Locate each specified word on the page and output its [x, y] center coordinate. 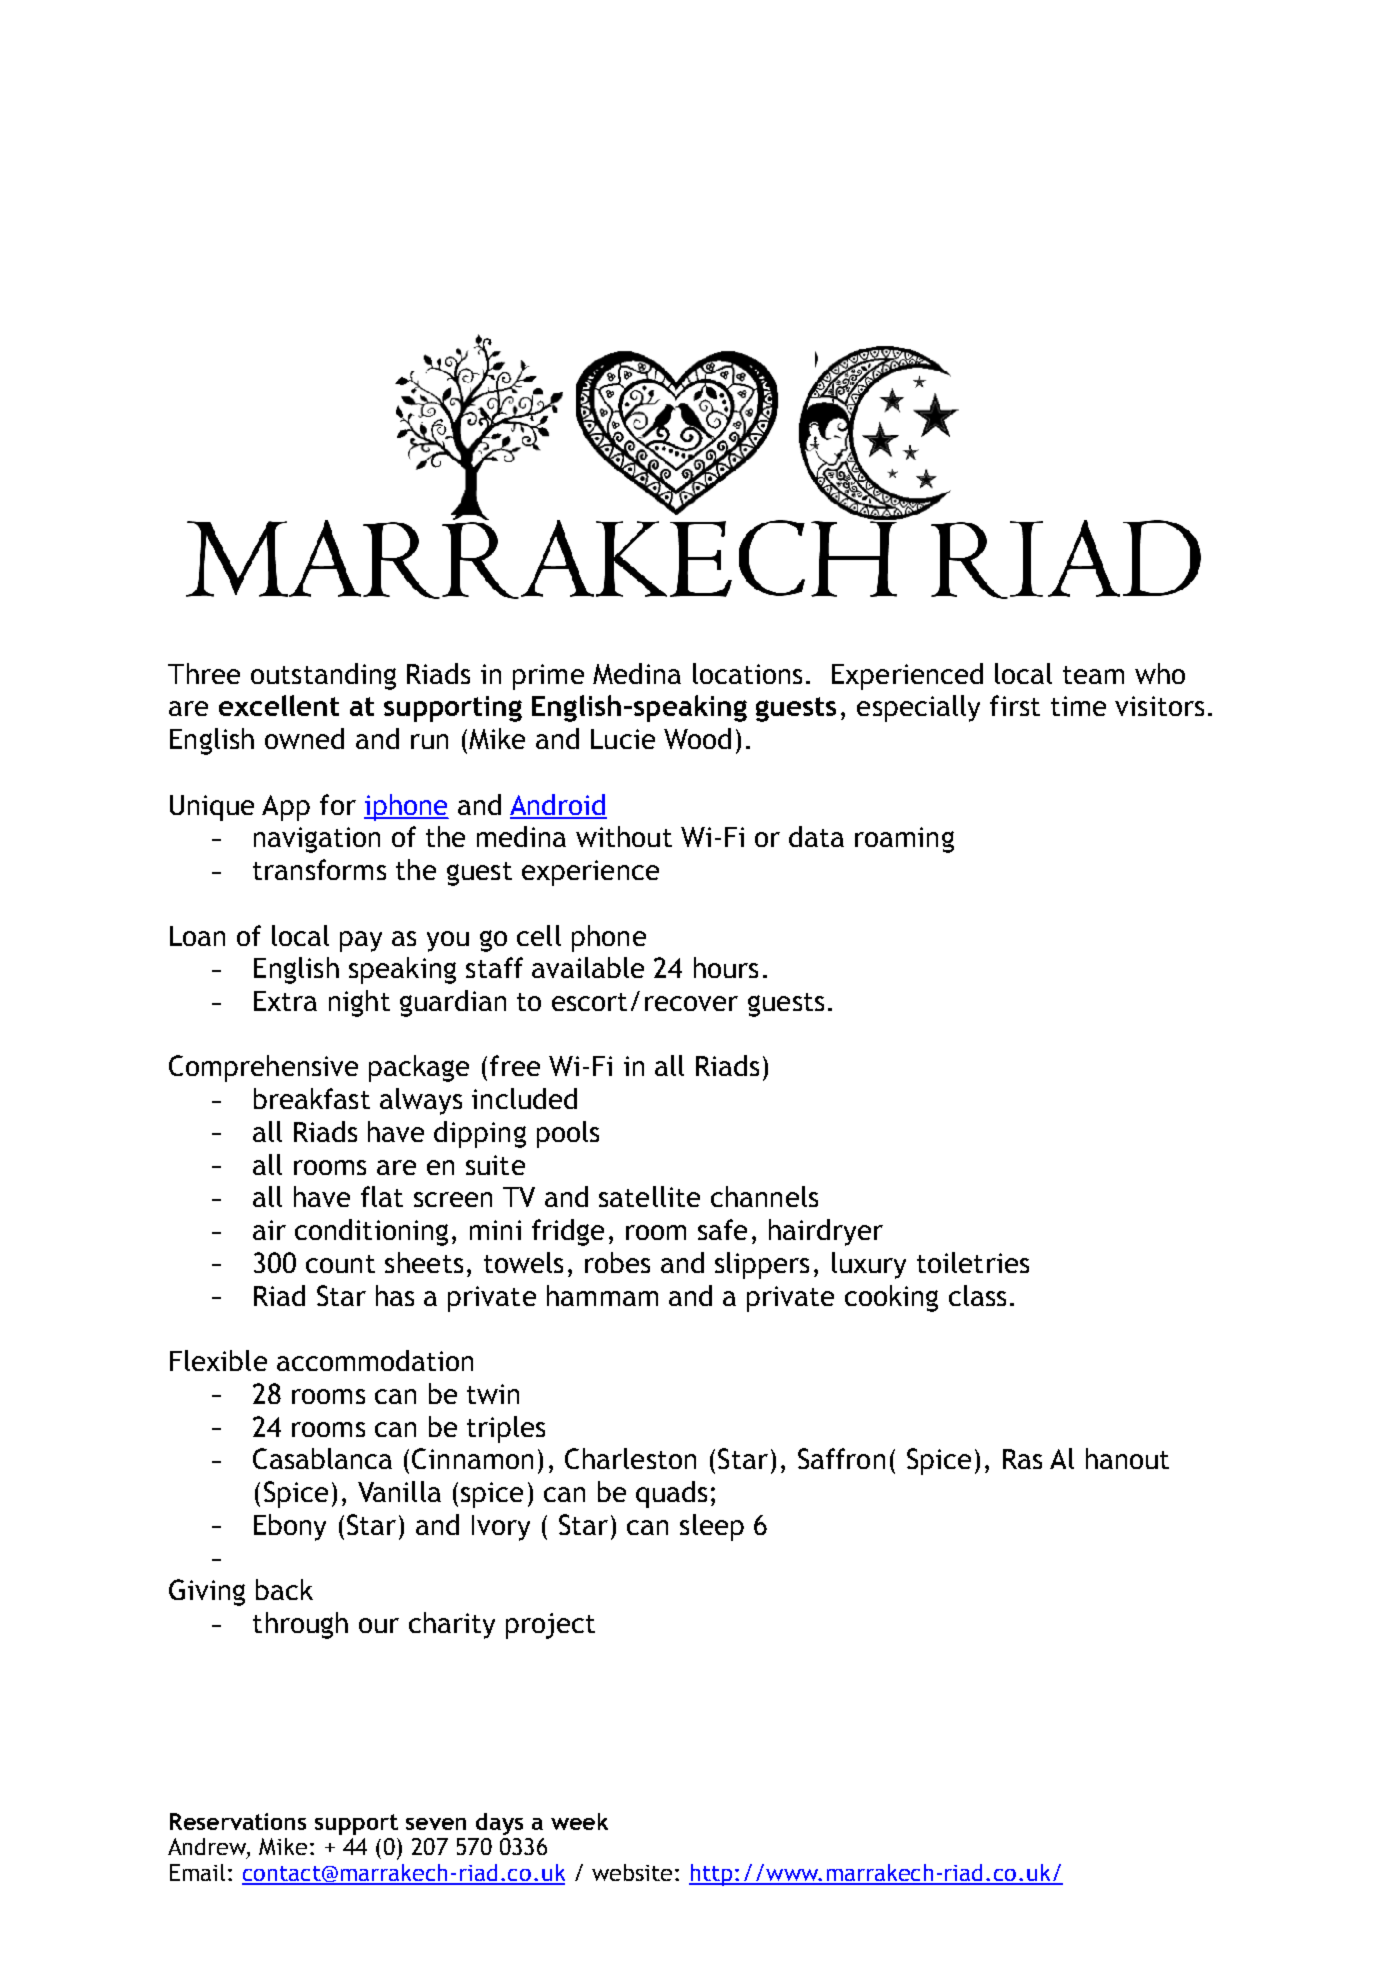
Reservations [238, 1821]
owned [304, 738]
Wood [697, 738]
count [340, 1264]
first [1015, 705]
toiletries [973, 1262]
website [632, 1872]
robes [617, 1262]
